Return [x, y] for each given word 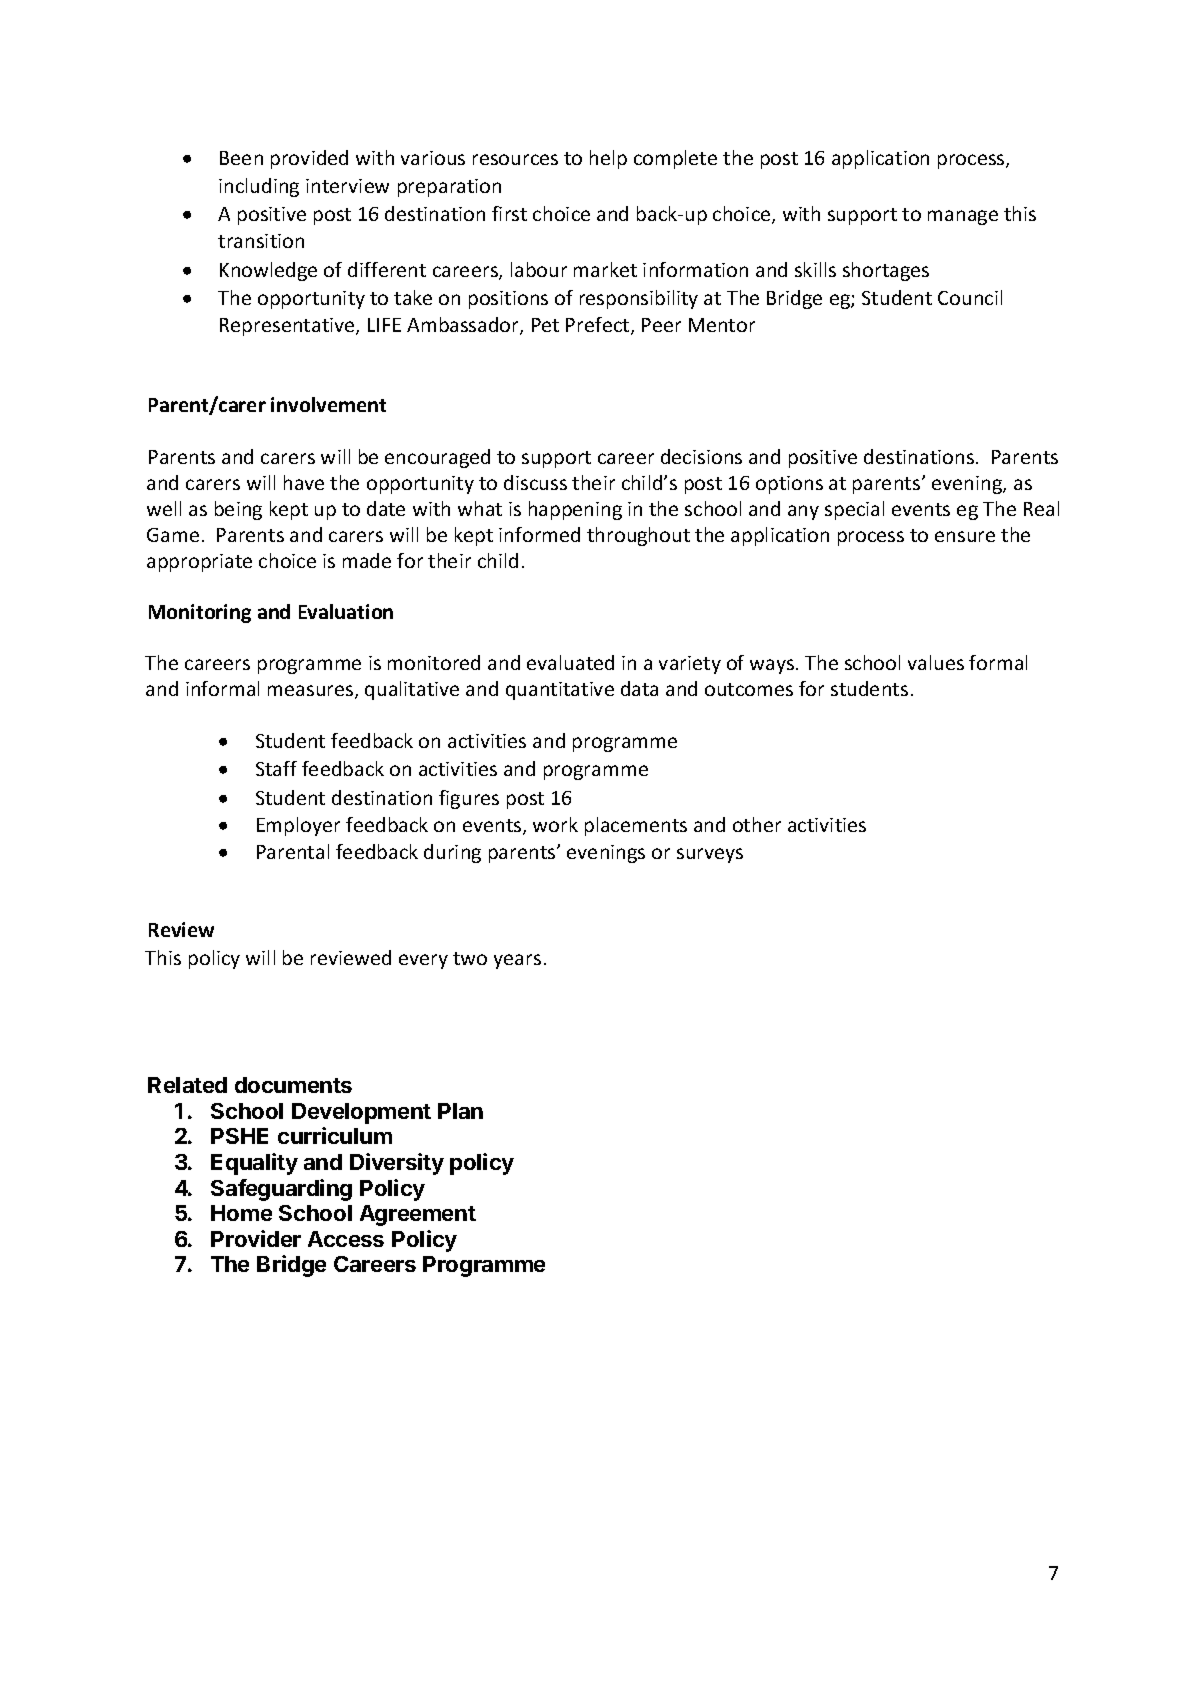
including [259, 187]
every [423, 961]
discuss [535, 482]
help [608, 159]
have [304, 482]
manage [963, 217]
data [639, 688]
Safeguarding [281, 1190]
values [936, 662]
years [517, 961]
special [854, 510]
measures [312, 692]
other [757, 824]
